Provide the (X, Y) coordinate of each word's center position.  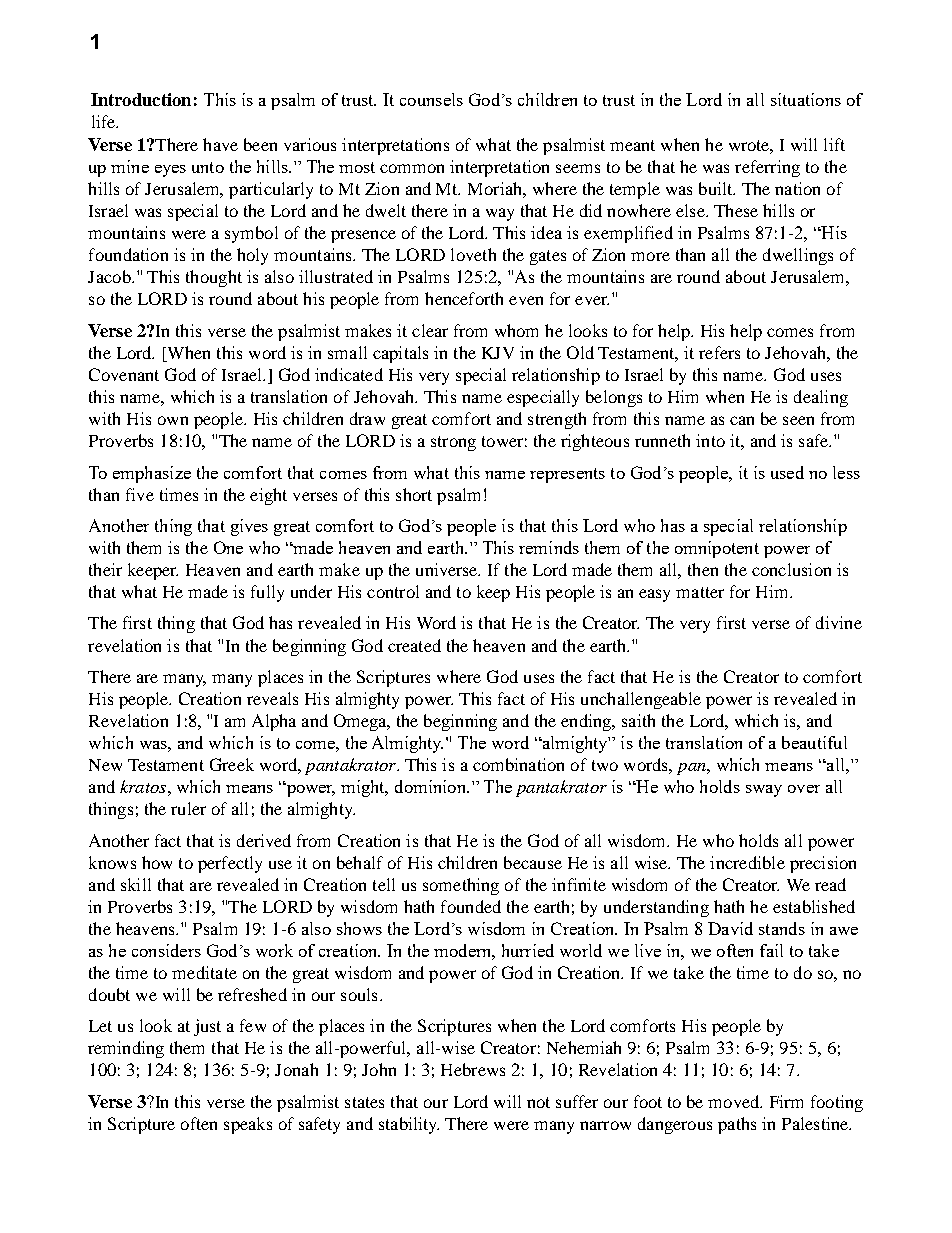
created (414, 645)
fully (267, 593)
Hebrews (473, 1069)
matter (700, 592)
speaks (248, 1125)
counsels (431, 99)
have (220, 144)
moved (735, 1101)
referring (767, 168)
